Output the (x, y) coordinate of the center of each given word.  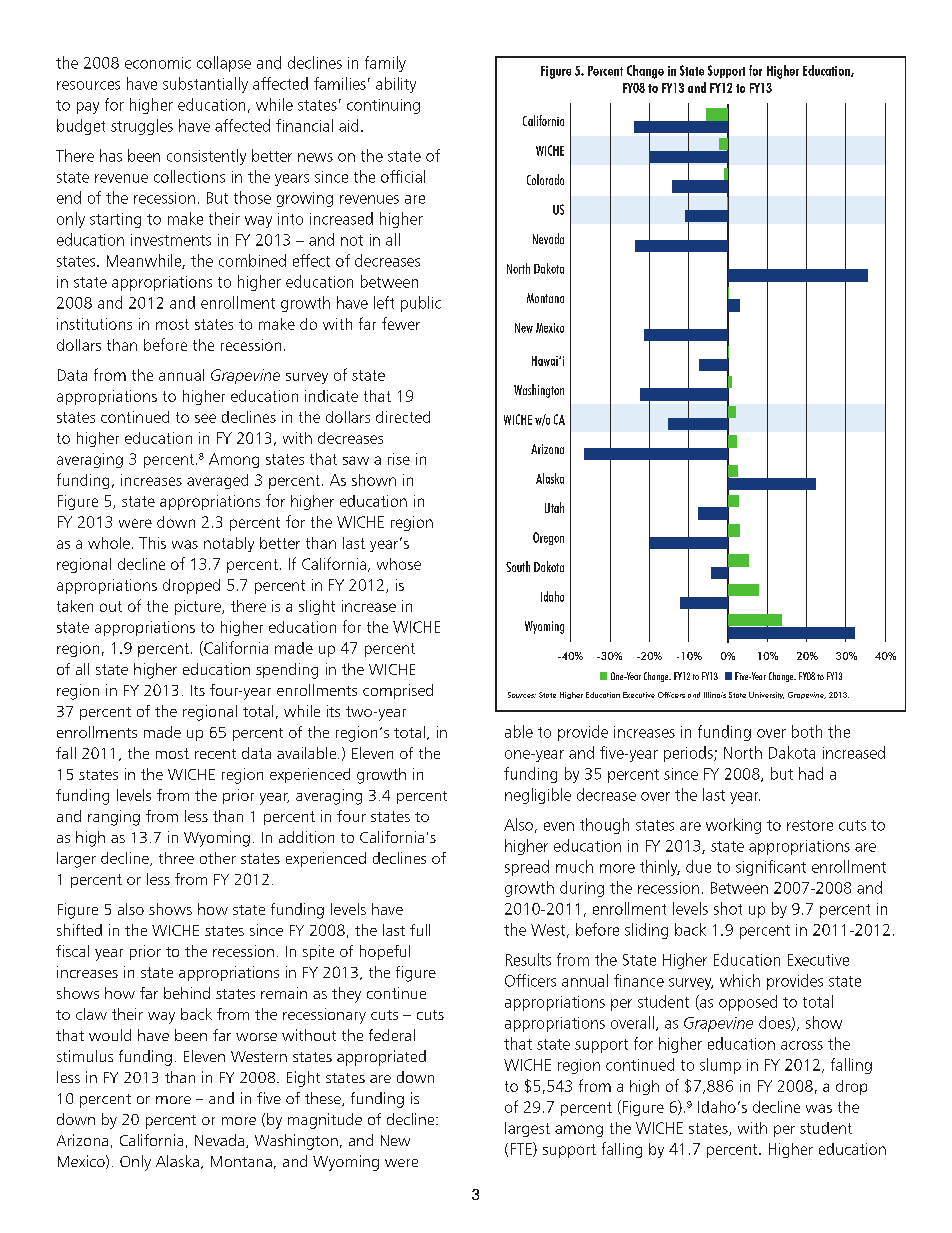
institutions (94, 324)
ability (396, 85)
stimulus (85, 1056)
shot (728, 908)
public (421, 304)
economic (158, 63)
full (420, 930)
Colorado (545, 179)
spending (287, 671)
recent (215, 754)
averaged (217, 481)
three (176, 858)
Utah (554, 507)
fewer (401, 323)
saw (356, 460)
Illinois (715, 695)
